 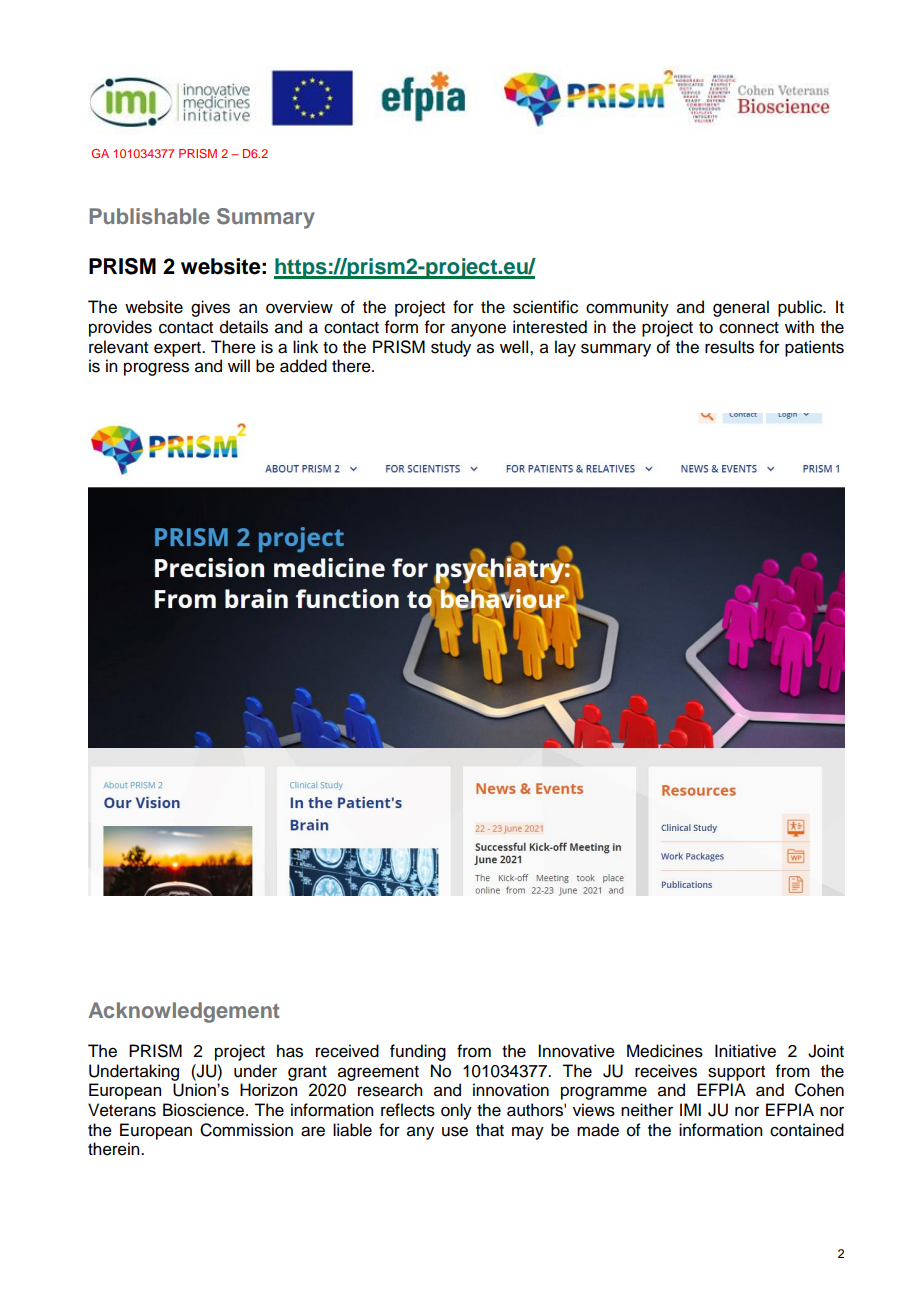 What do you see at coordinates (456, 1111) in the image?
I see `only` at bounding box center [456, 1111].
